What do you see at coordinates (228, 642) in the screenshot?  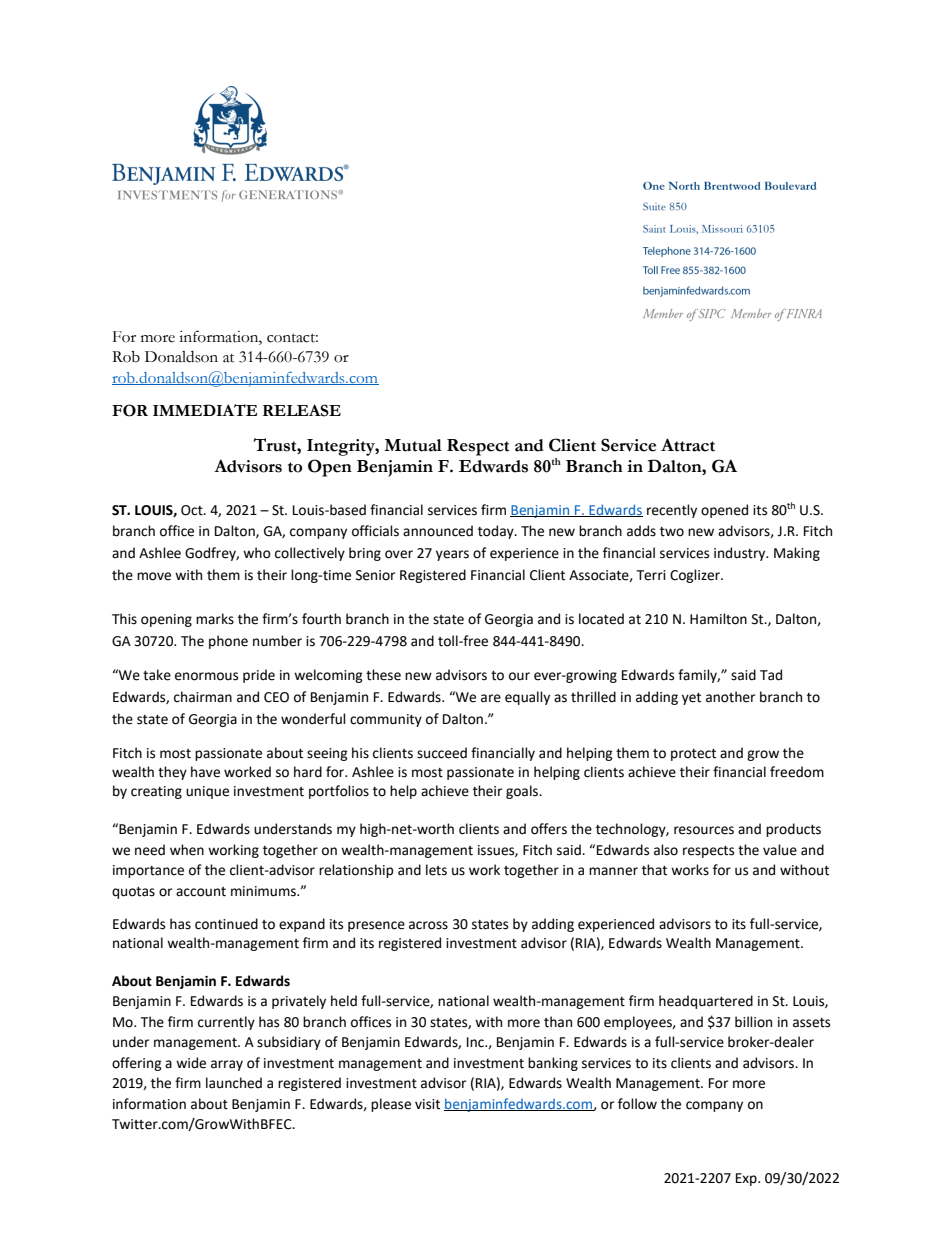 I see `phone` at bounding box center [228, 642].
